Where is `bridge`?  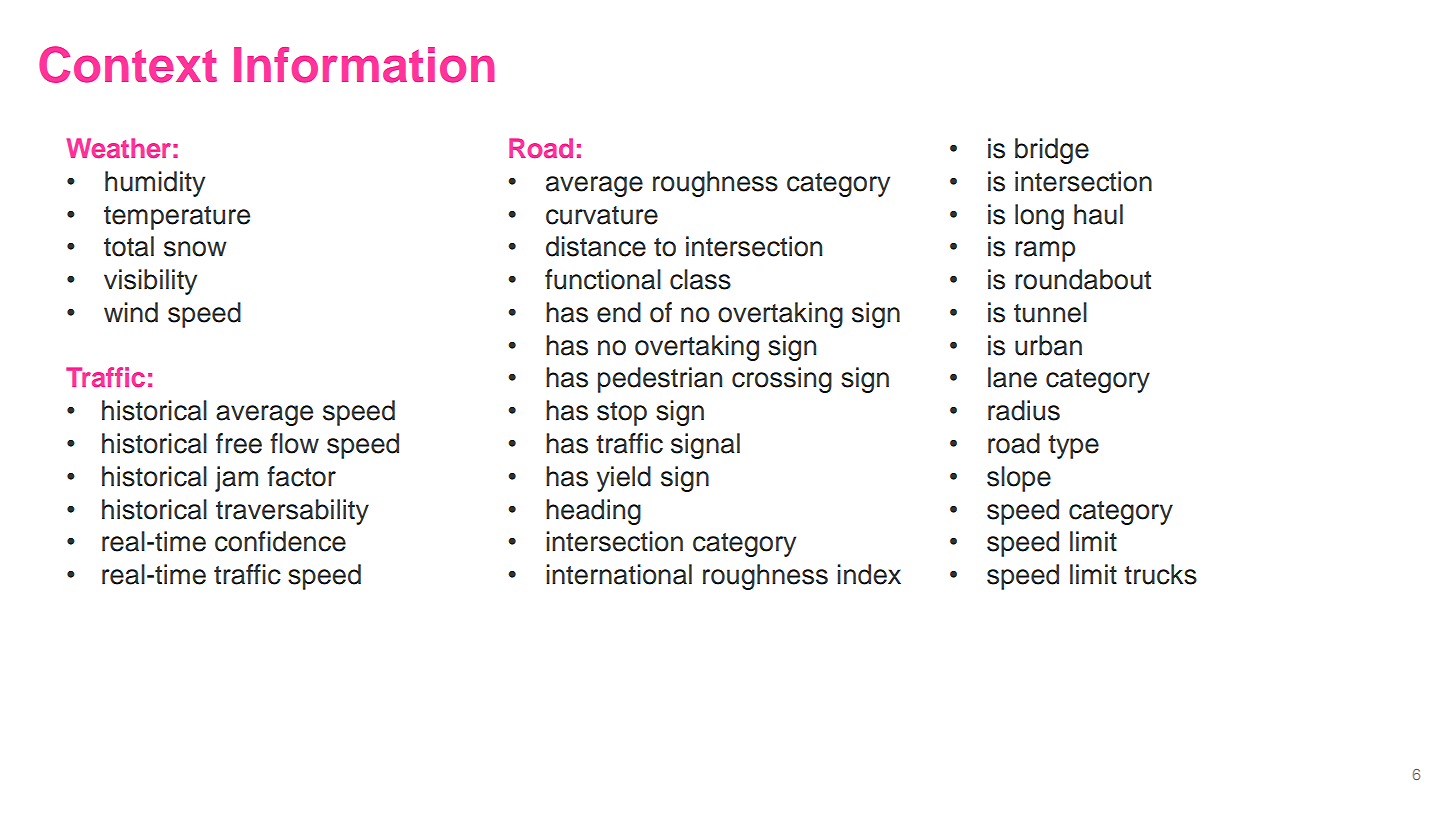 bridge is located at coordinates (1052, 151).
